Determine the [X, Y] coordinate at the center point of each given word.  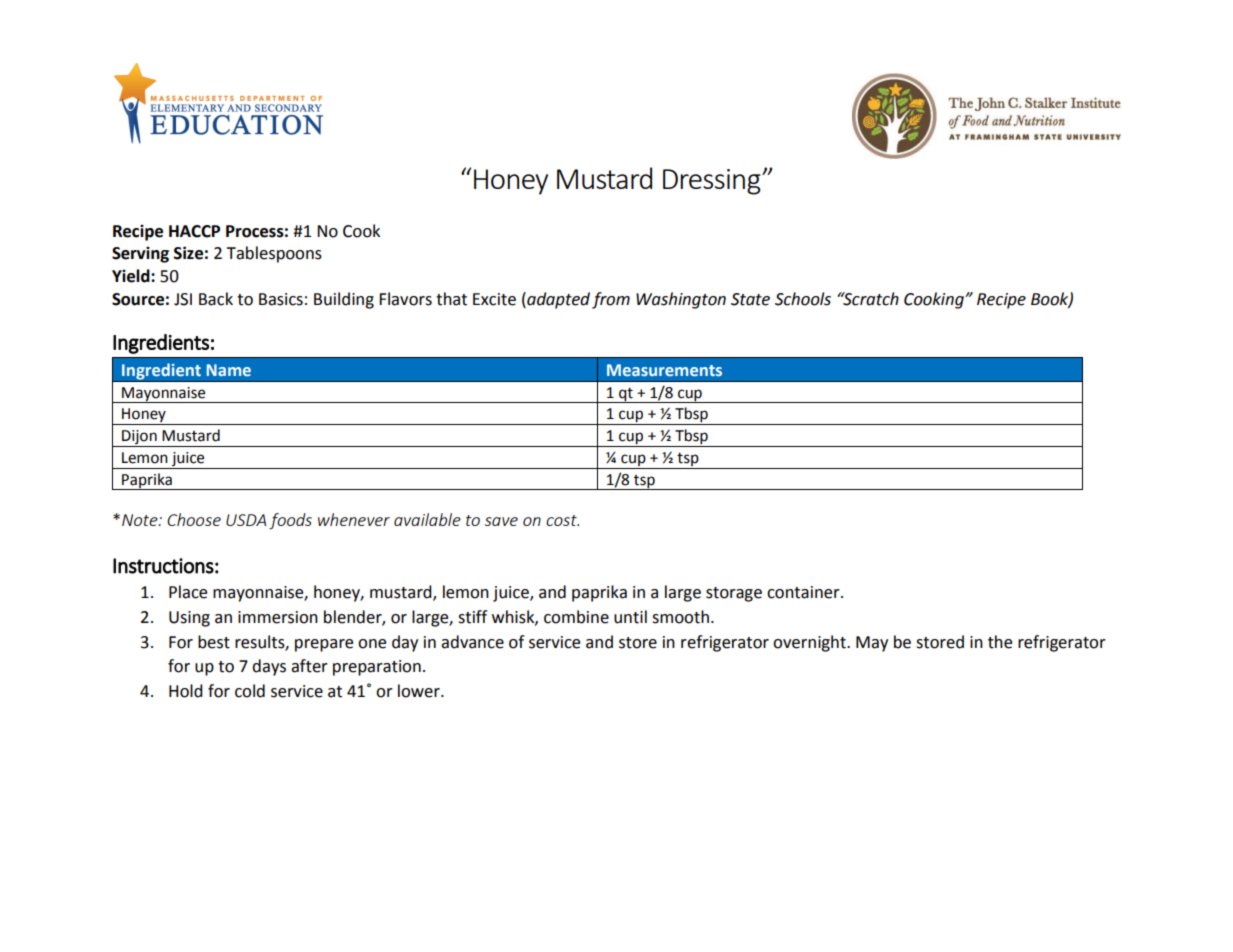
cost [562, 520]
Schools [803, 299]
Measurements [664, 370]
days [269, 667]
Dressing [713, 182]
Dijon [139, 438]
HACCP [194, 231]
